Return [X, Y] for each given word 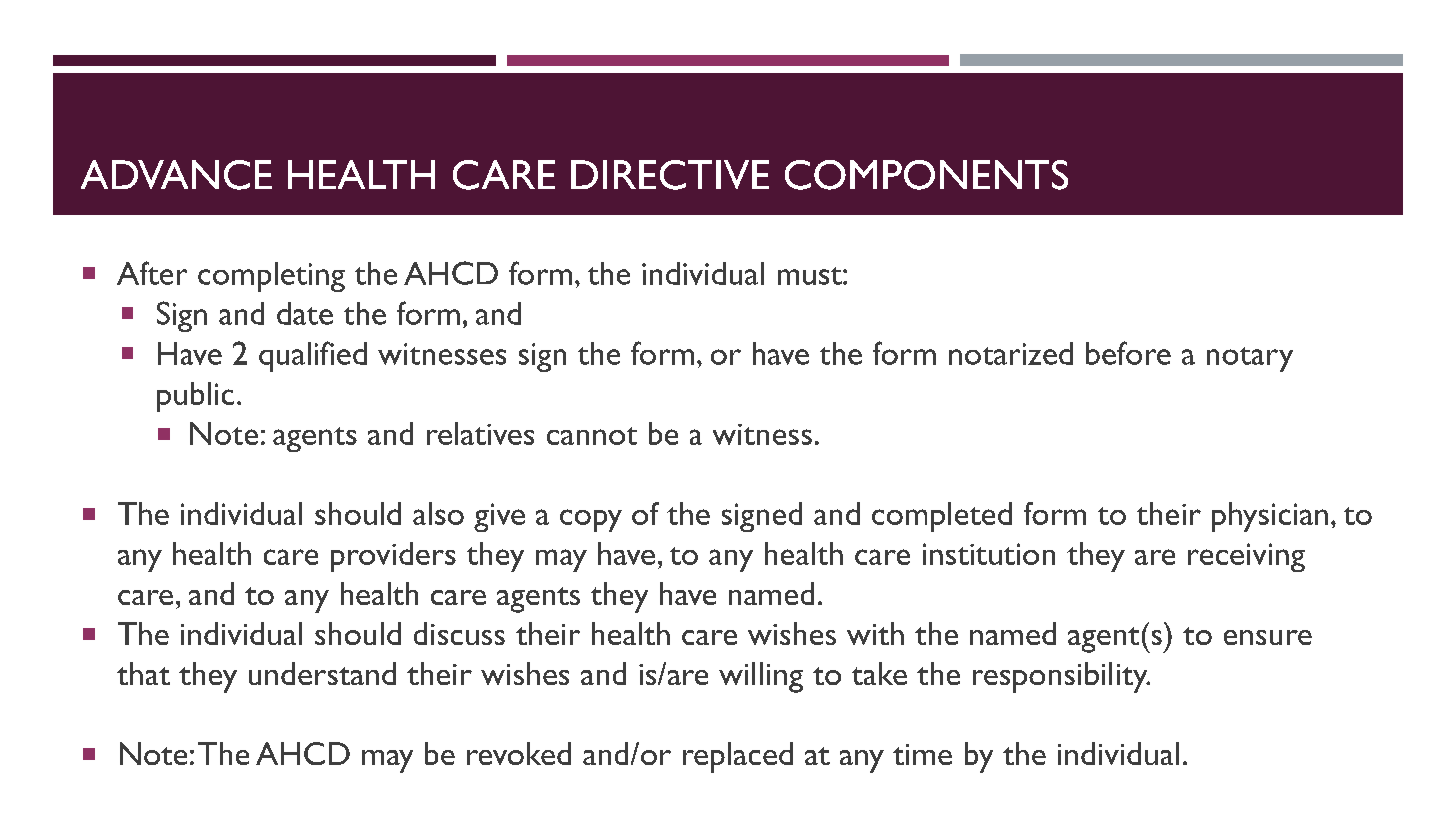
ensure [1268, 637]
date [305, 313]
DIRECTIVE [670, 175]
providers [393, 557]
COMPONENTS [926, 175]
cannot [592, 436]
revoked [519, 753]
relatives [480, 433]
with [875, 633]
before [1128, 353]
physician [1270, 517]
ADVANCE [176, 175]
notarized [1011, 353]
